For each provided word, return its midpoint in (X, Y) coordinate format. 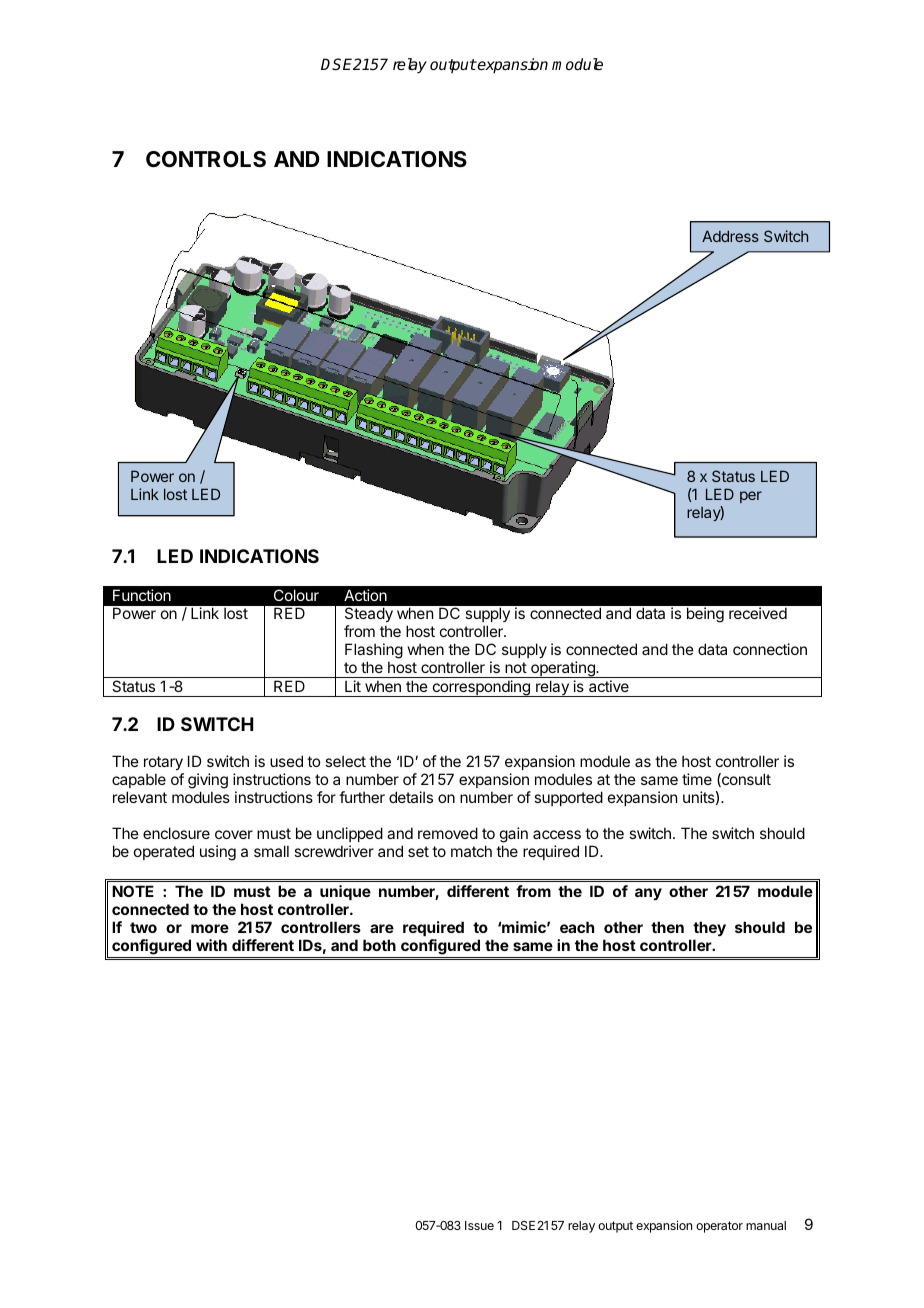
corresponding (481, 688)
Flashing (374, 651)
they (709, 928)
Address (730, 236)
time (697, 779)
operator (719, 1227)
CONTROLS (206, 159)
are (382, 928)
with (211, 945)
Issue (479, 1225)
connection (770, 649)
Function (142, 595)
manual (766, 1225)
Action (365, 595)
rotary (164, 765)
